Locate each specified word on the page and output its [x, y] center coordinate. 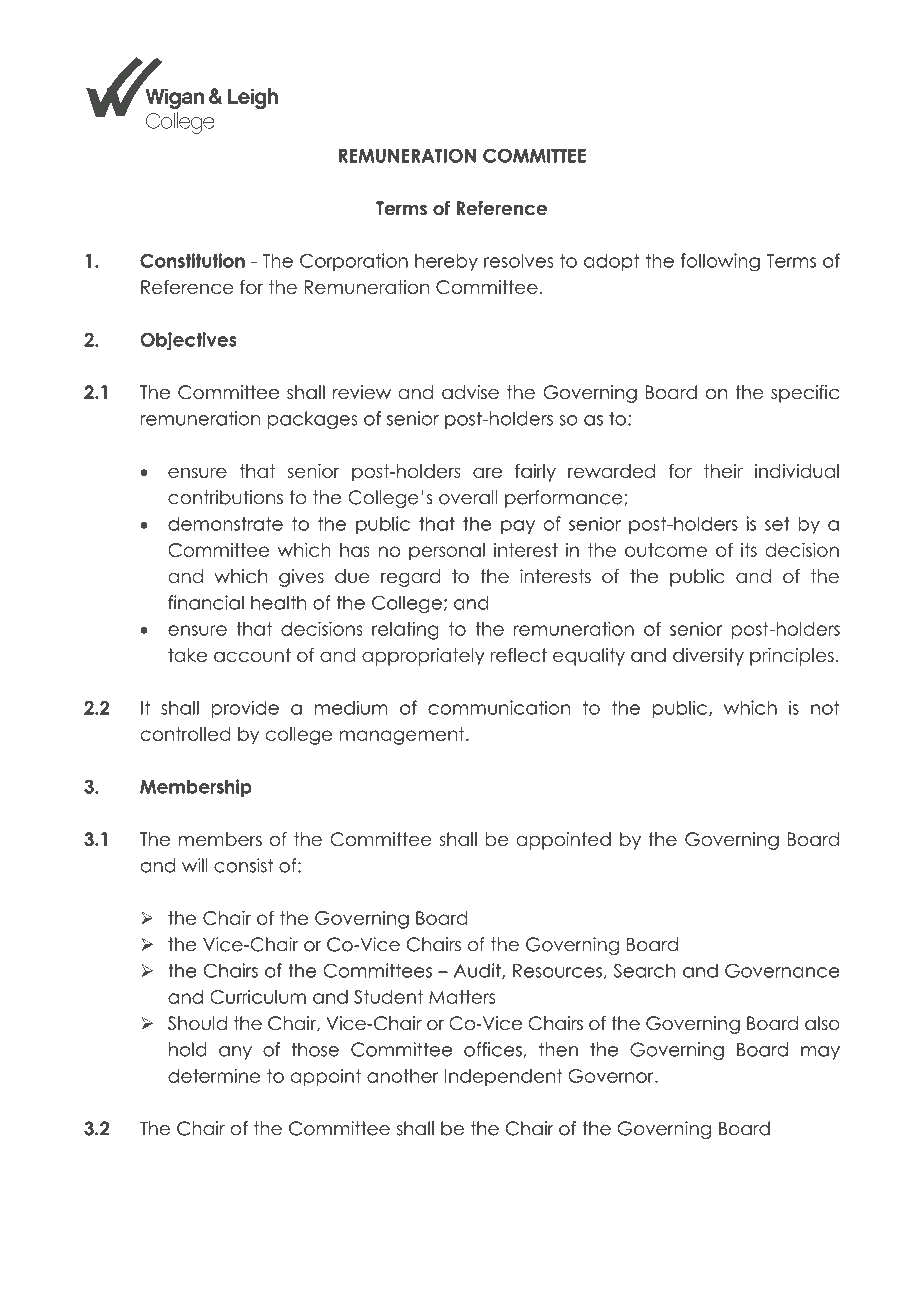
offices [494, 1050]
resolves [519, 260]
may [820, 1053]
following [720, 262]
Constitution [192, 260]
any [235, 1053]
